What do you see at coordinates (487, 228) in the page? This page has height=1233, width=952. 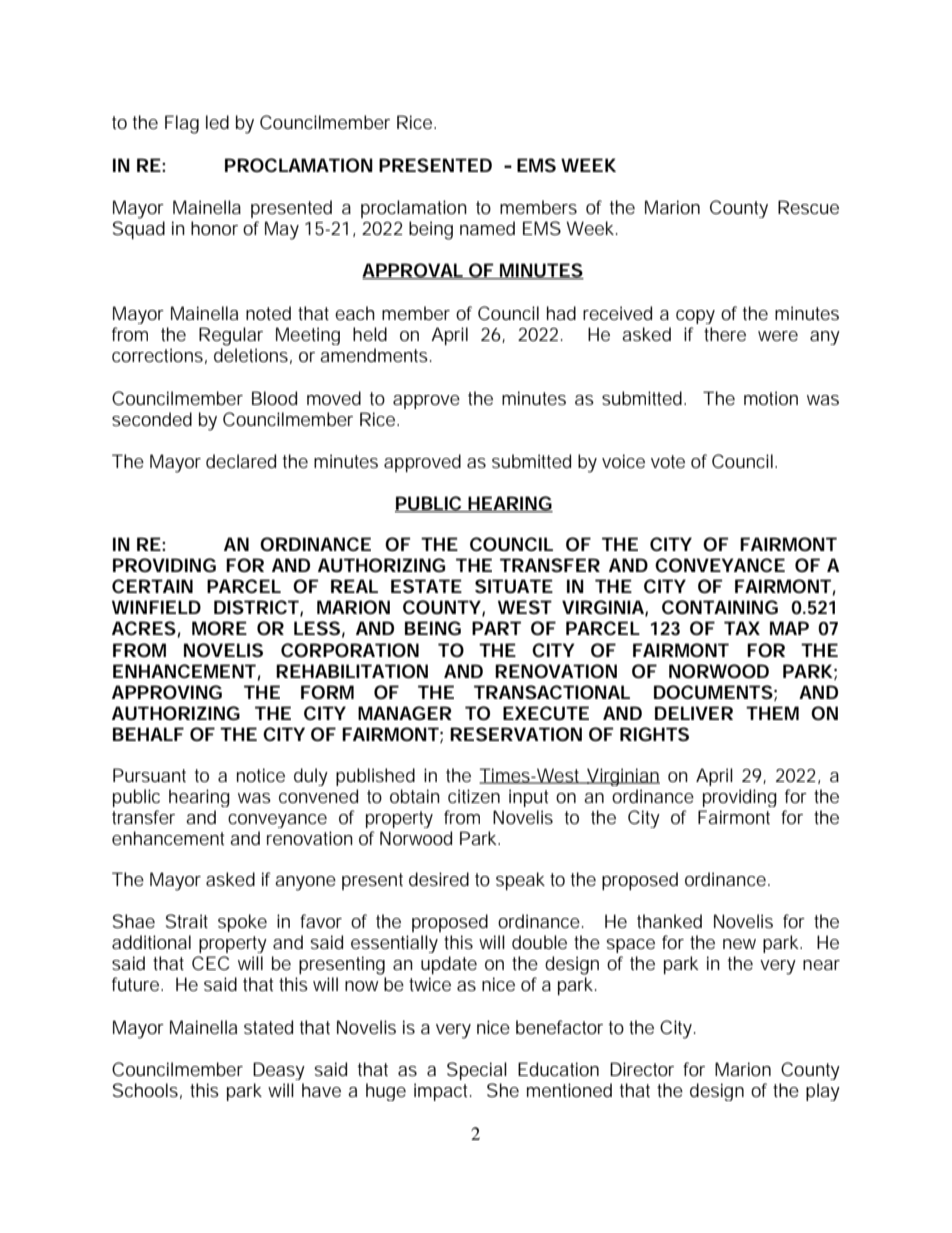 I see `named` at bounding box center [487, 228].
